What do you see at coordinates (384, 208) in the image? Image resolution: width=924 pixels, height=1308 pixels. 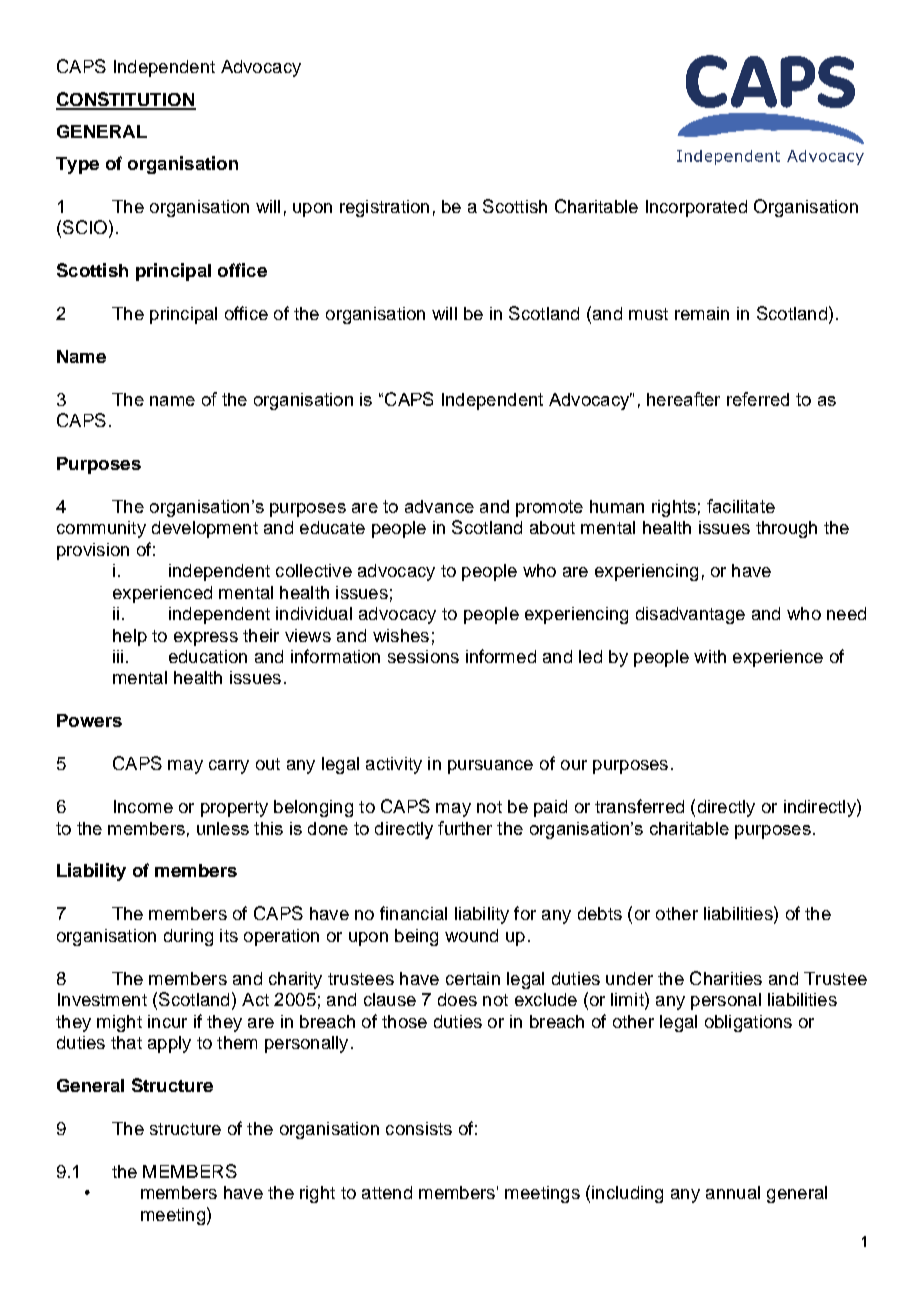 I see `registration` at bounding box center [384, 208].
